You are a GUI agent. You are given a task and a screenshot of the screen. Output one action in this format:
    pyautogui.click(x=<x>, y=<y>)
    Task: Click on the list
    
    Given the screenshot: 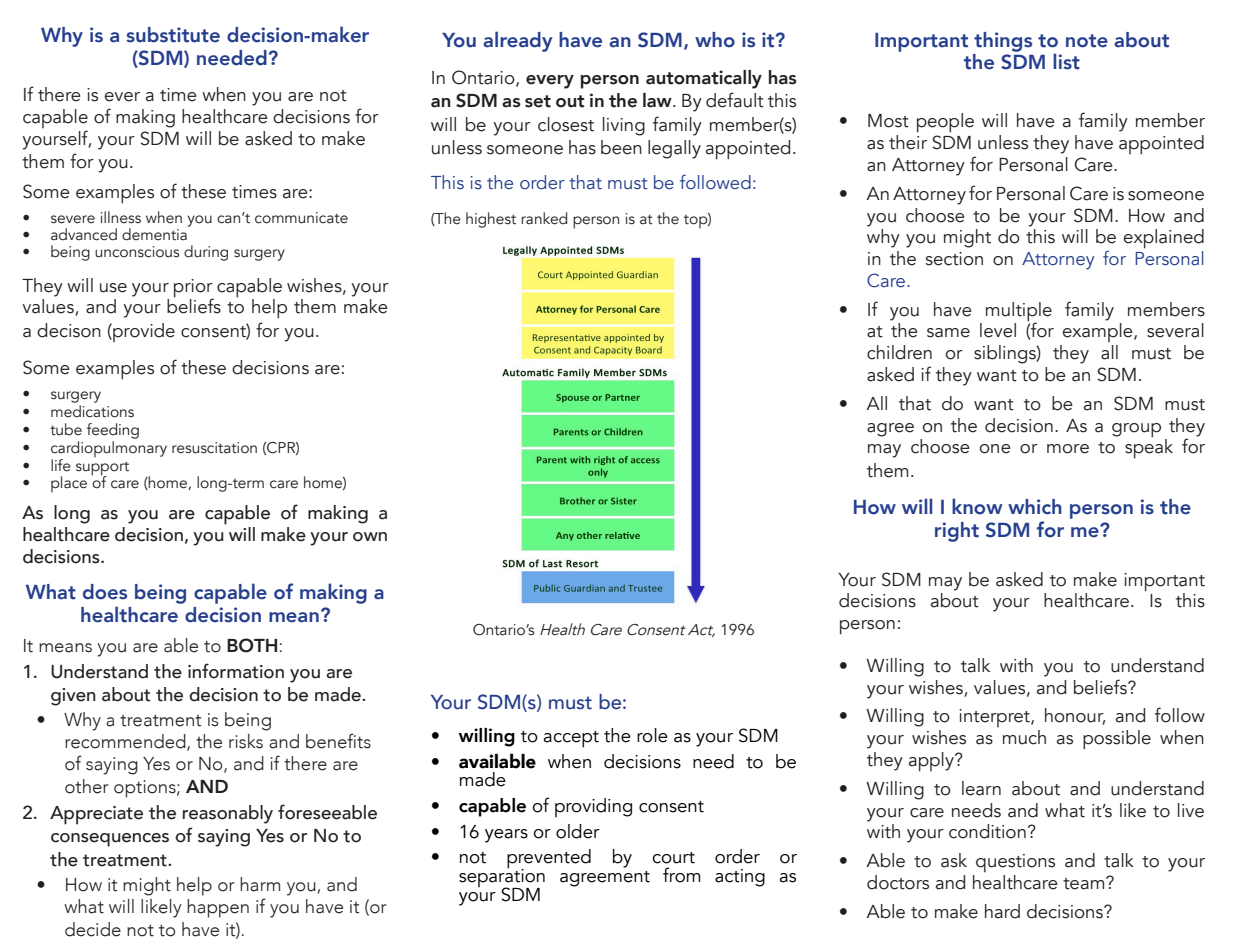 What is the action you would take?
    pyautogui.click(x=1066, y=61)
